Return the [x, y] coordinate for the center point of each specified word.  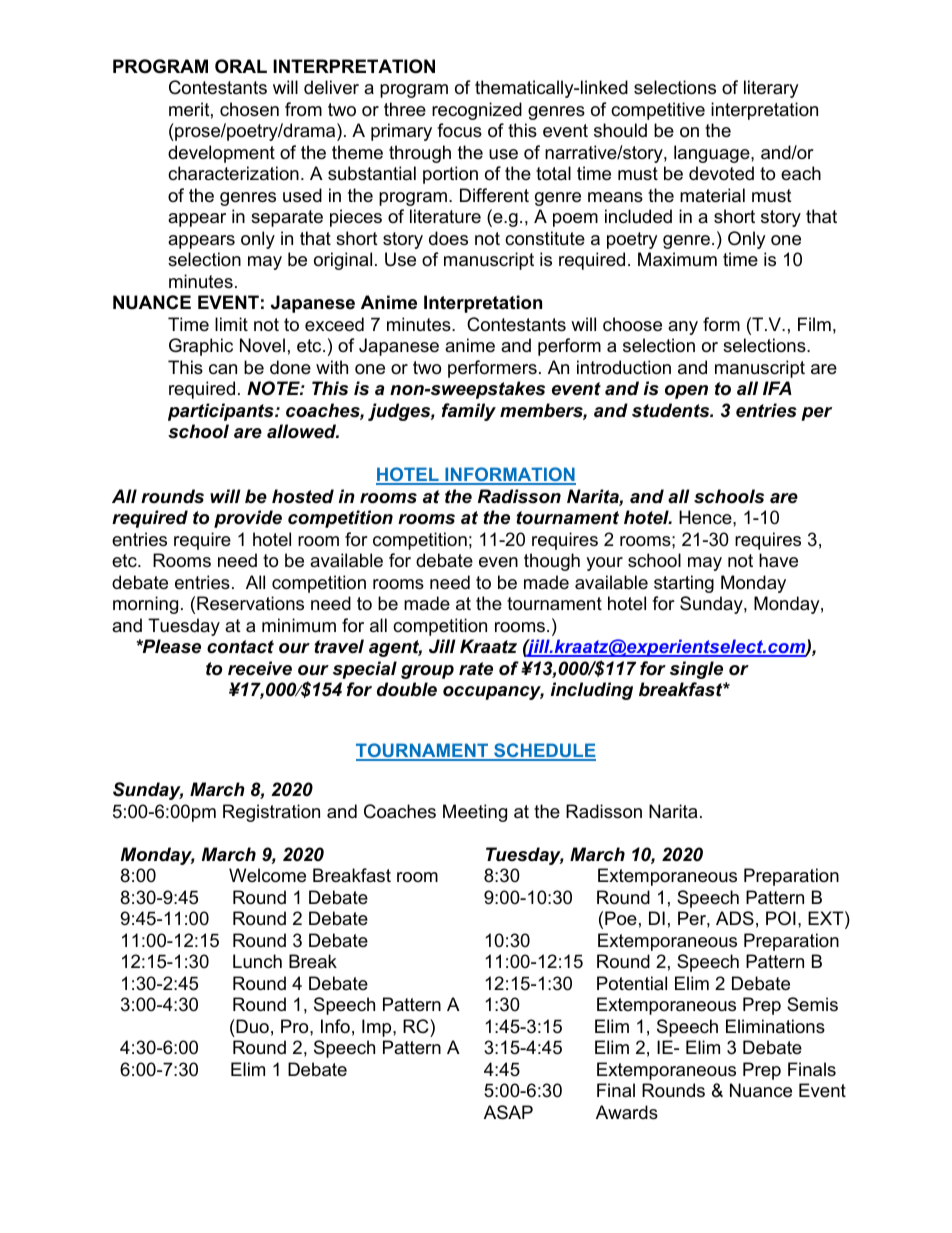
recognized [477, 111]
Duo [251, 1026]
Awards [627, 1112]
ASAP [508, 1112]
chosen [249, 109]
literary [771, 89]
